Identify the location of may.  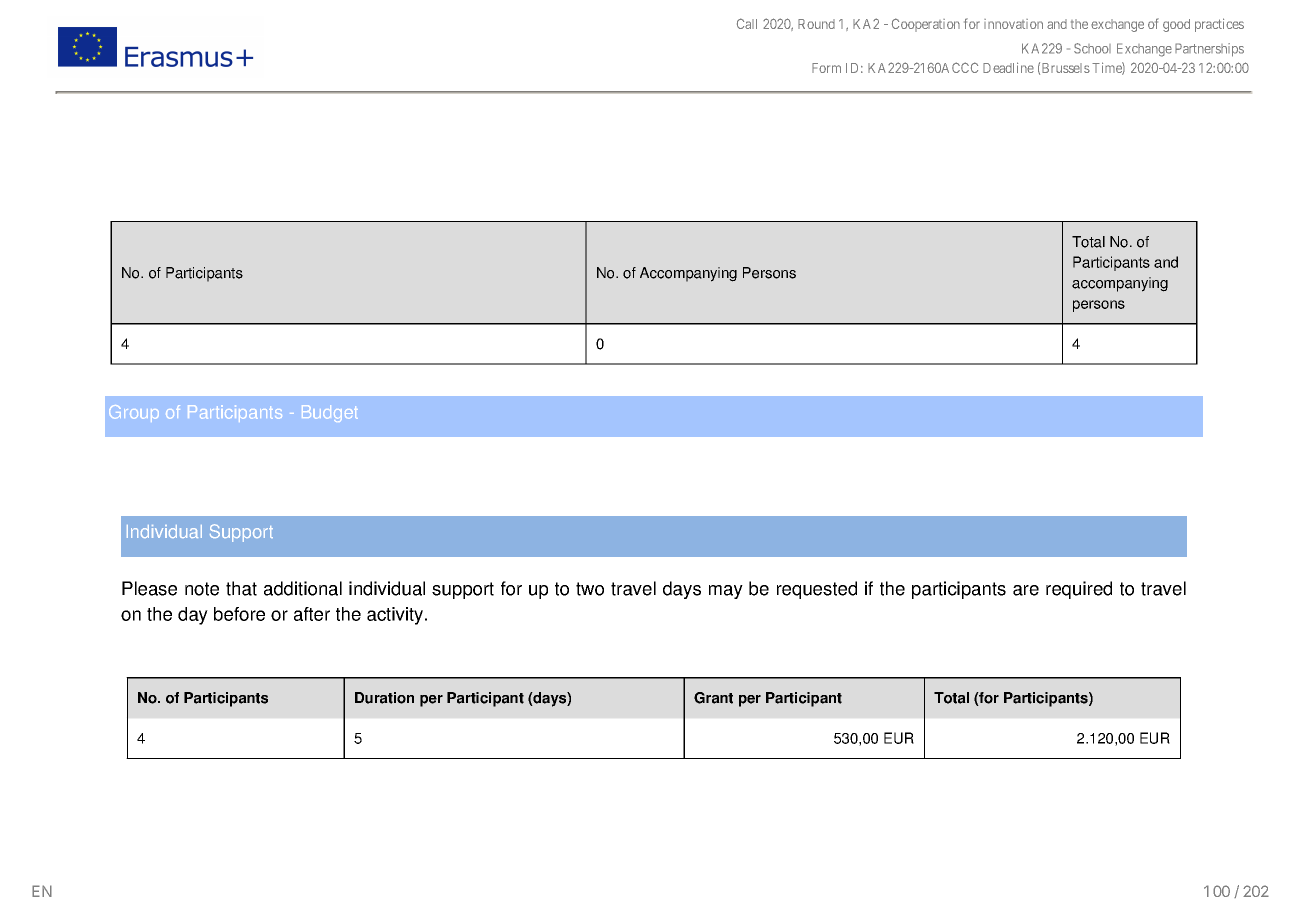
(726, 592).
